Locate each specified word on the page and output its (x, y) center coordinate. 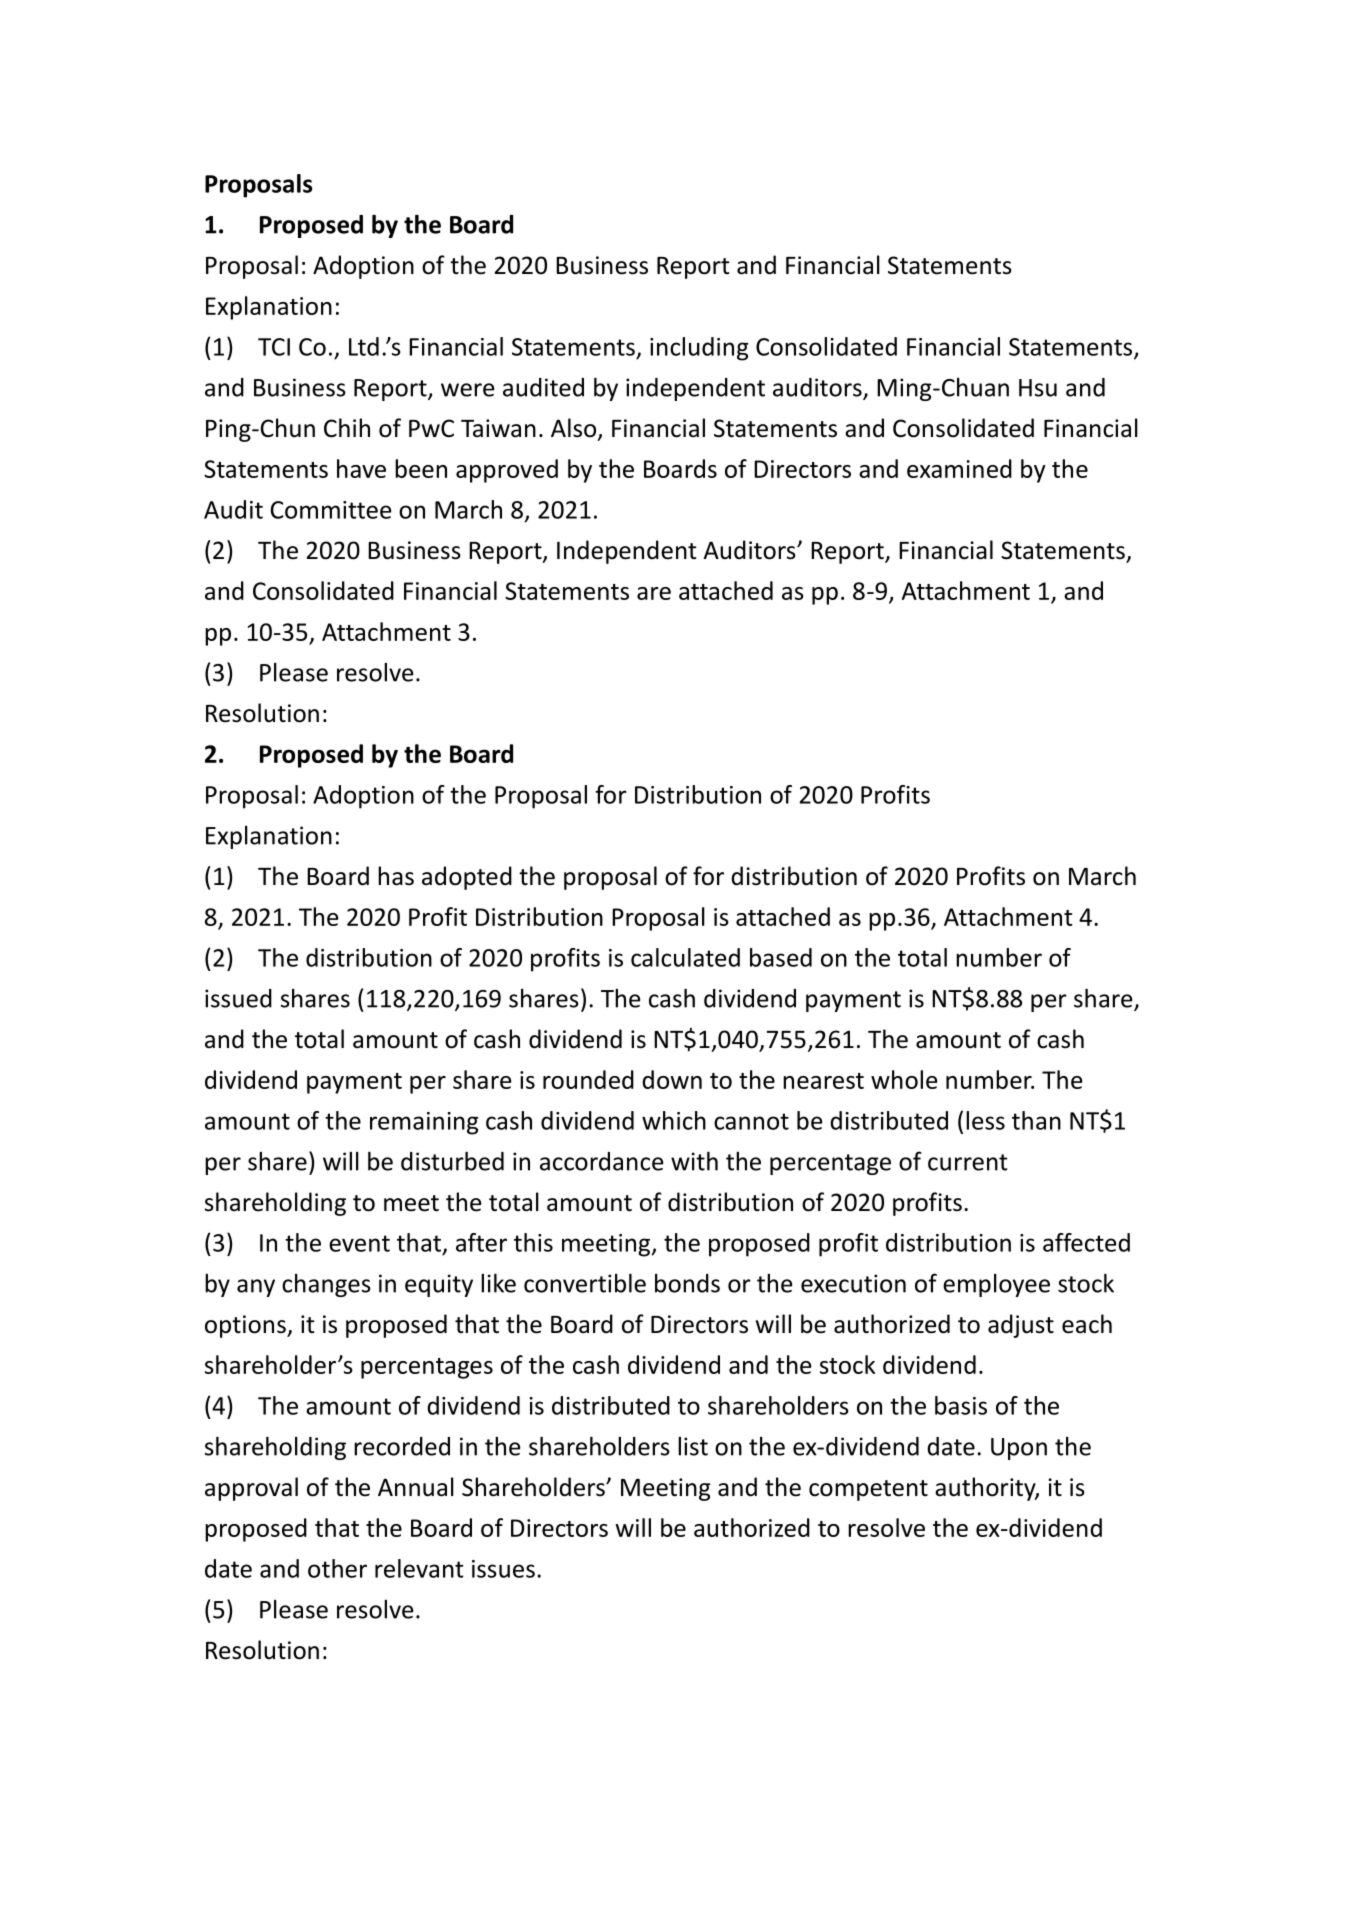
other (337, 1568)
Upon (1019, 1449)
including (699, 349)
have (361, 468)
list (693, 1446)
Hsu (1038, 388)
